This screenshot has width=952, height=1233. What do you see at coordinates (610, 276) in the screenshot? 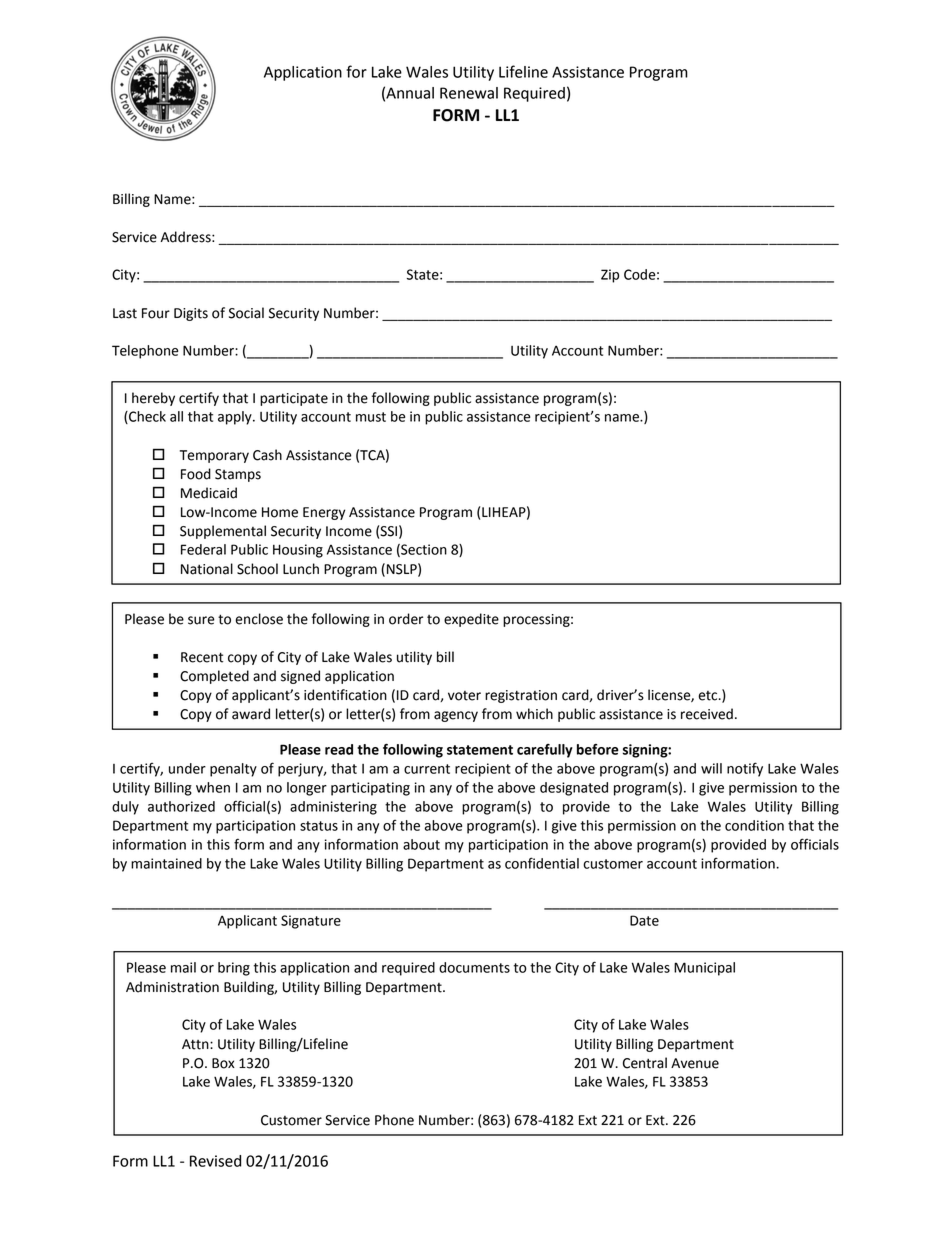
I see `Zip` at bounding box center [610, 276].
